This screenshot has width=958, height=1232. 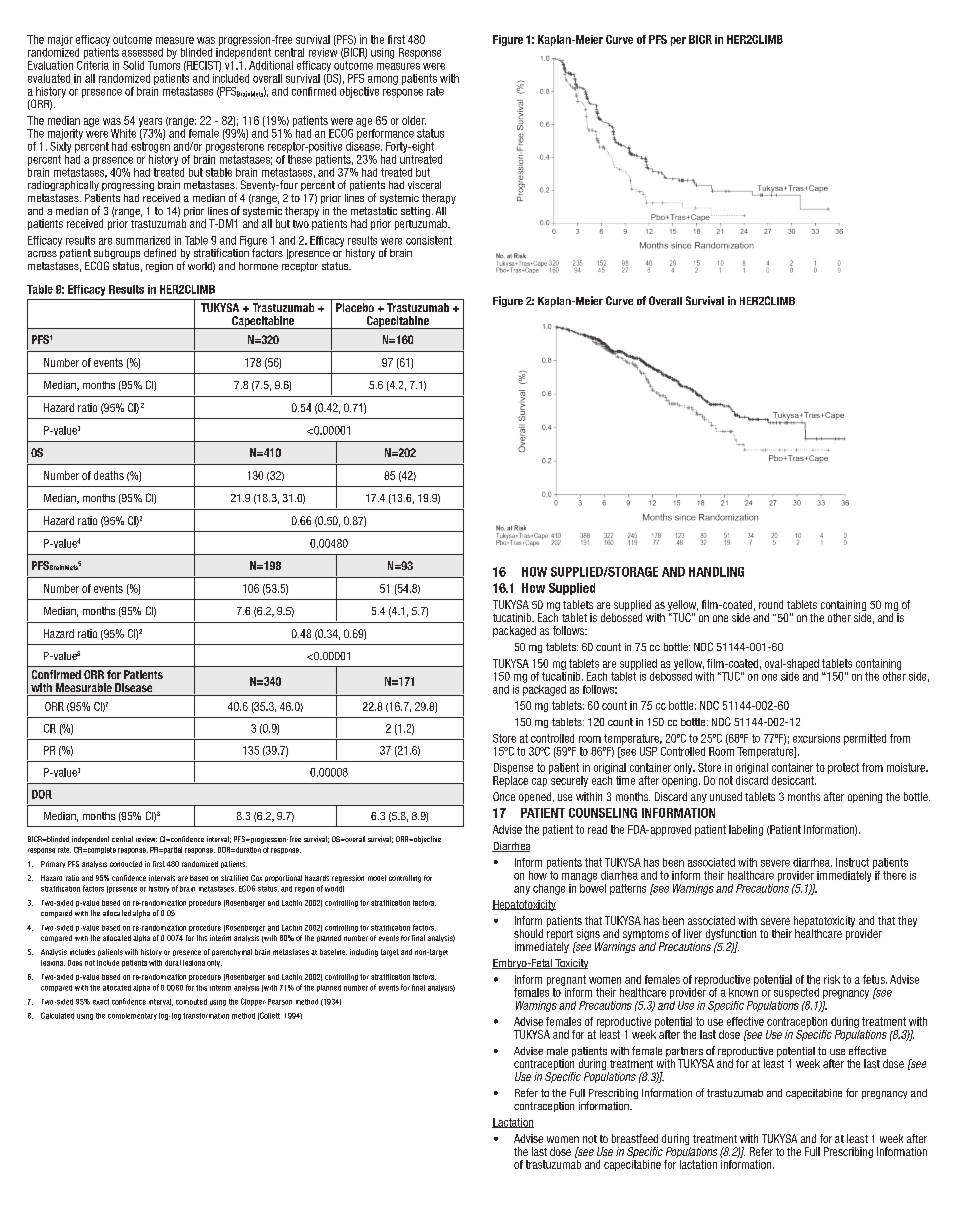 What do you see at coordinates (414, 120) in the screenshot?
I see `older` at bounding box center [414, 120].
